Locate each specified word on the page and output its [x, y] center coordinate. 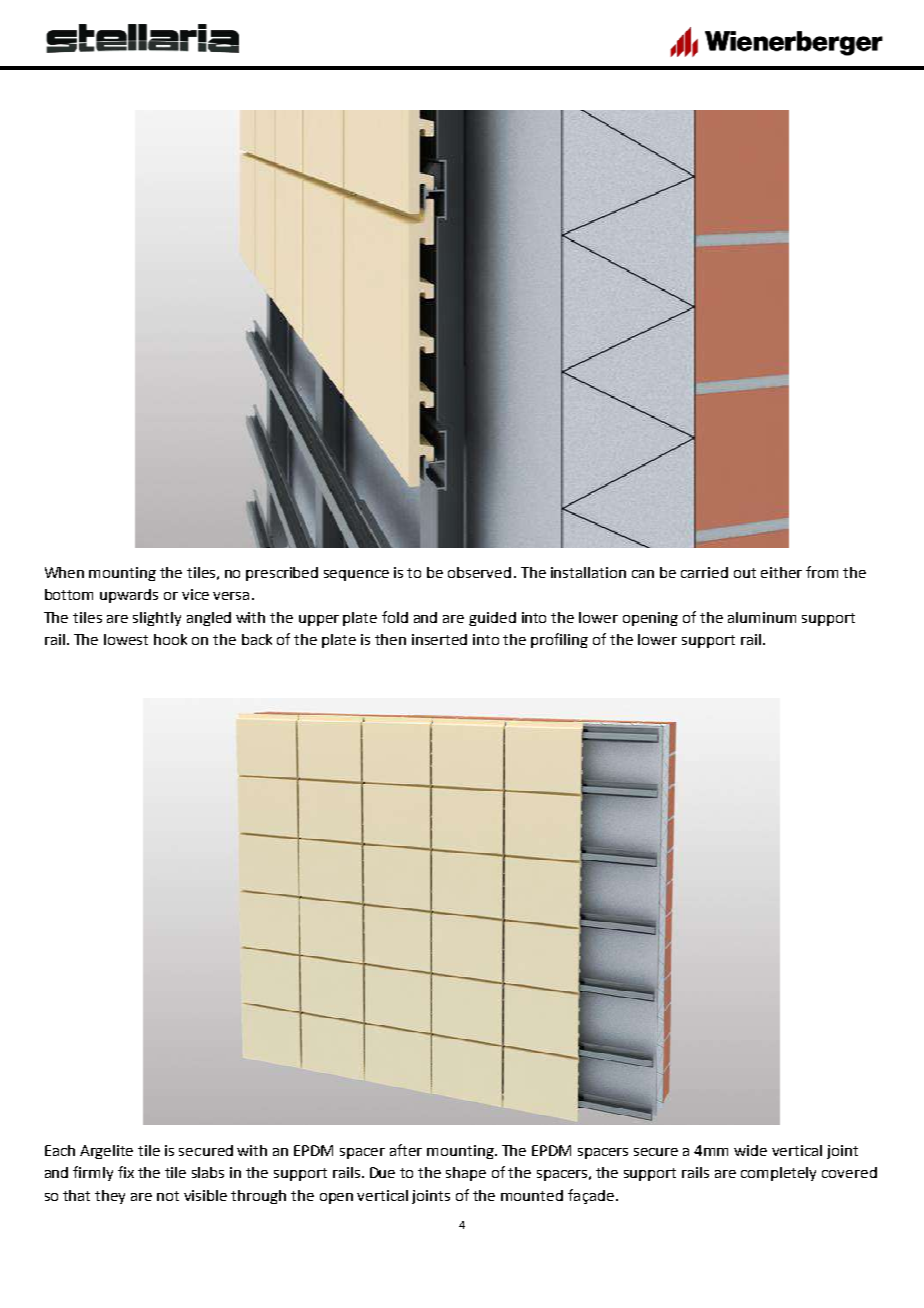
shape [466, 1174]
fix [126, 1172]
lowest [126, 639]
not [168, 1196]
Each [60, 1150]
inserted [439, 639]
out [745, 573]
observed [479, 572]
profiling [559, 640]
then [390, 639]
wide [750, 1150]
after [406, 1150]
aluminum [762, 617]
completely [778, 1174]
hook [170, 639]
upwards [129, 596]
